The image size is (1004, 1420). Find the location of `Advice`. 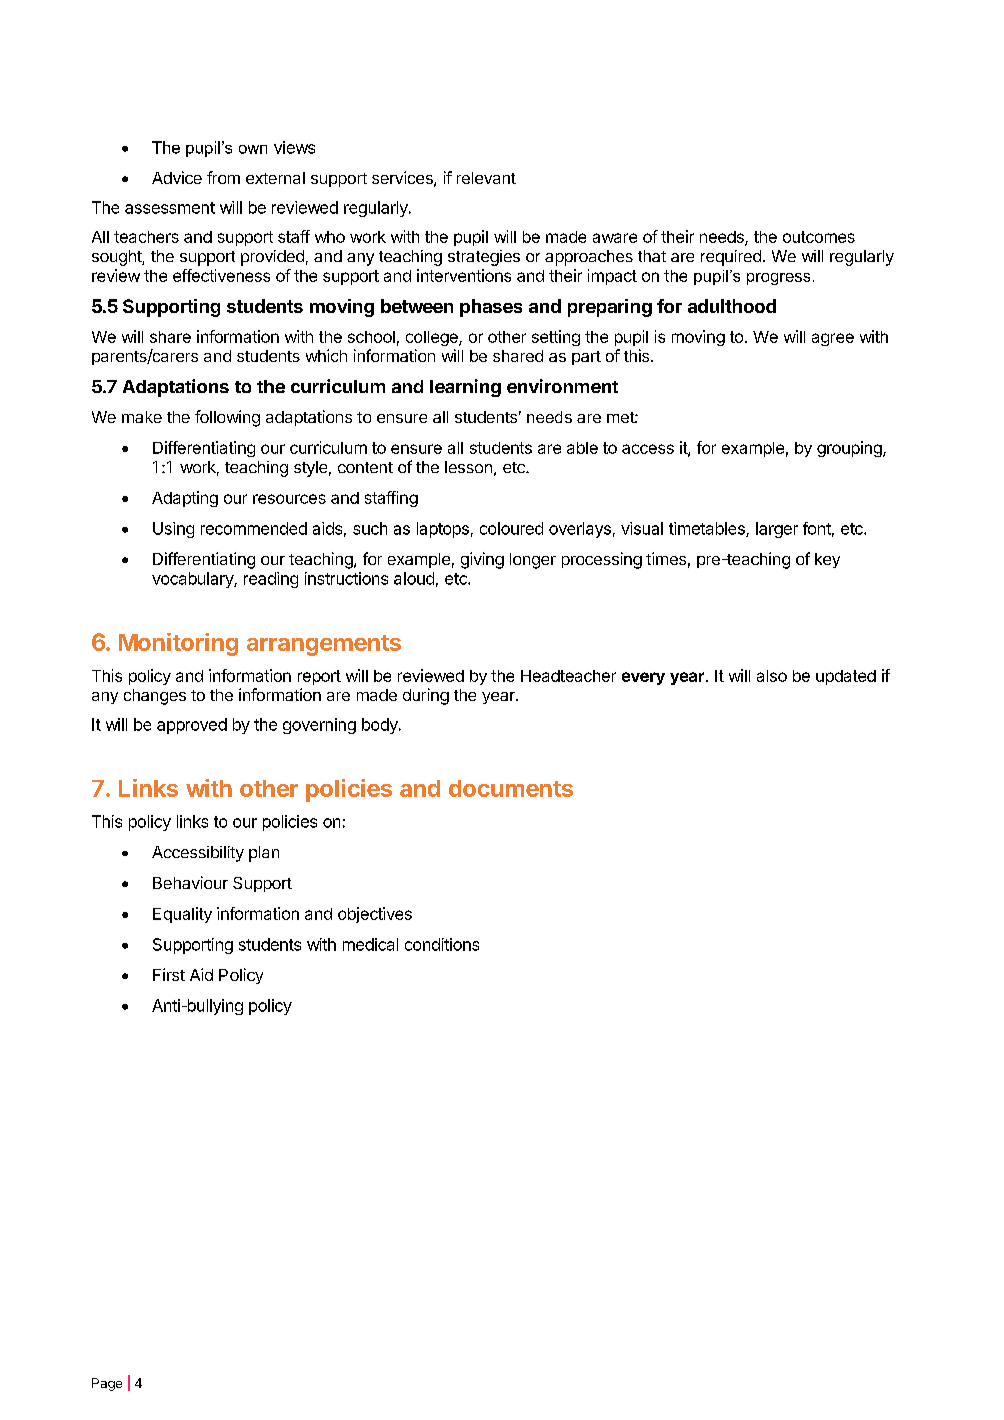

Advice is located at coordinates (177, 177).
